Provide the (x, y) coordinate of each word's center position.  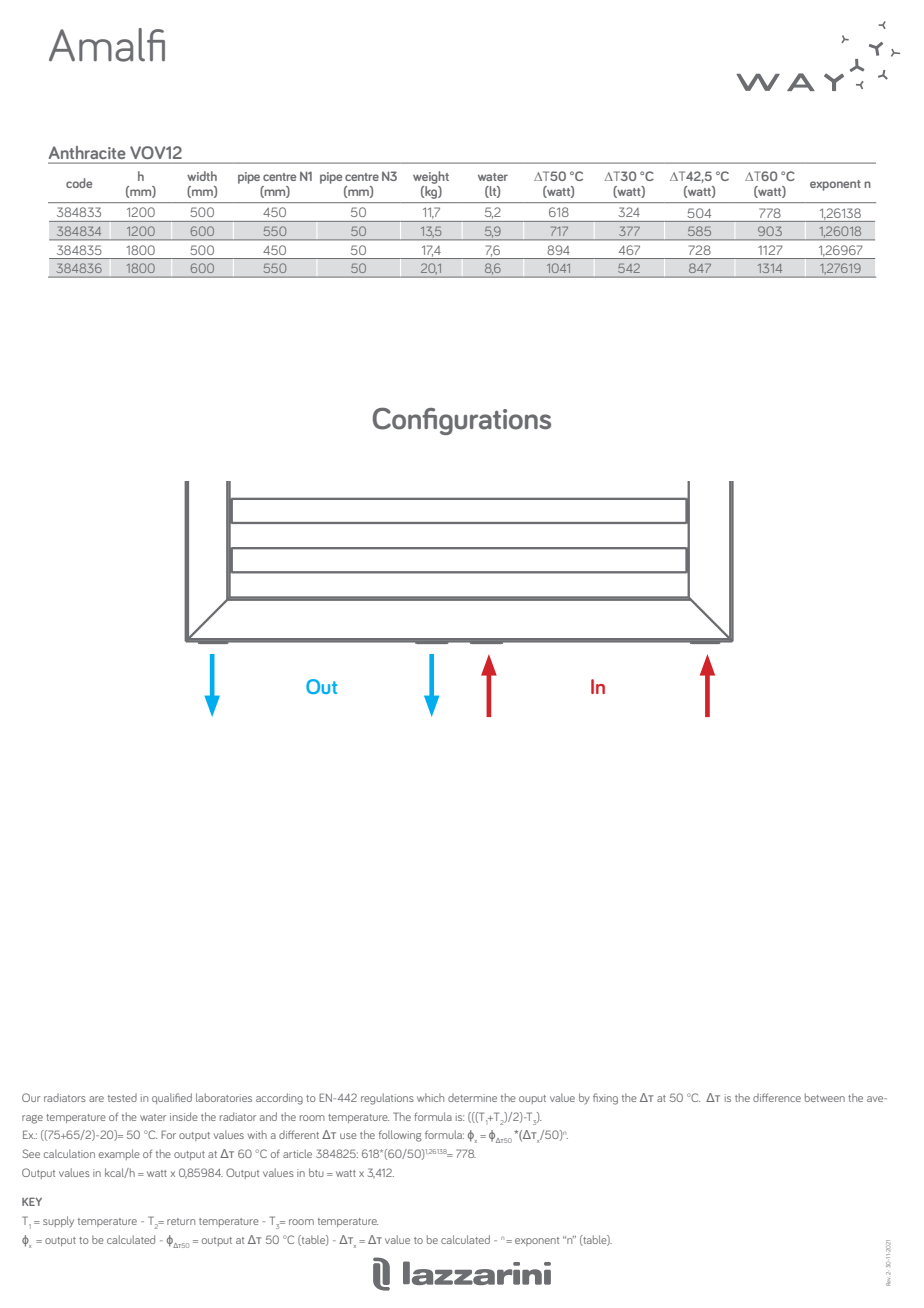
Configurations (462, 421)
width (202, 176)
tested (122, 1097)
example (119, 1154)
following (400, 1136)
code (79, 183)
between (825, 1097)
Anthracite (87, 152)
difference (777, 1097)
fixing (605, 1099)
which (430, 1097)
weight (431, 177)
